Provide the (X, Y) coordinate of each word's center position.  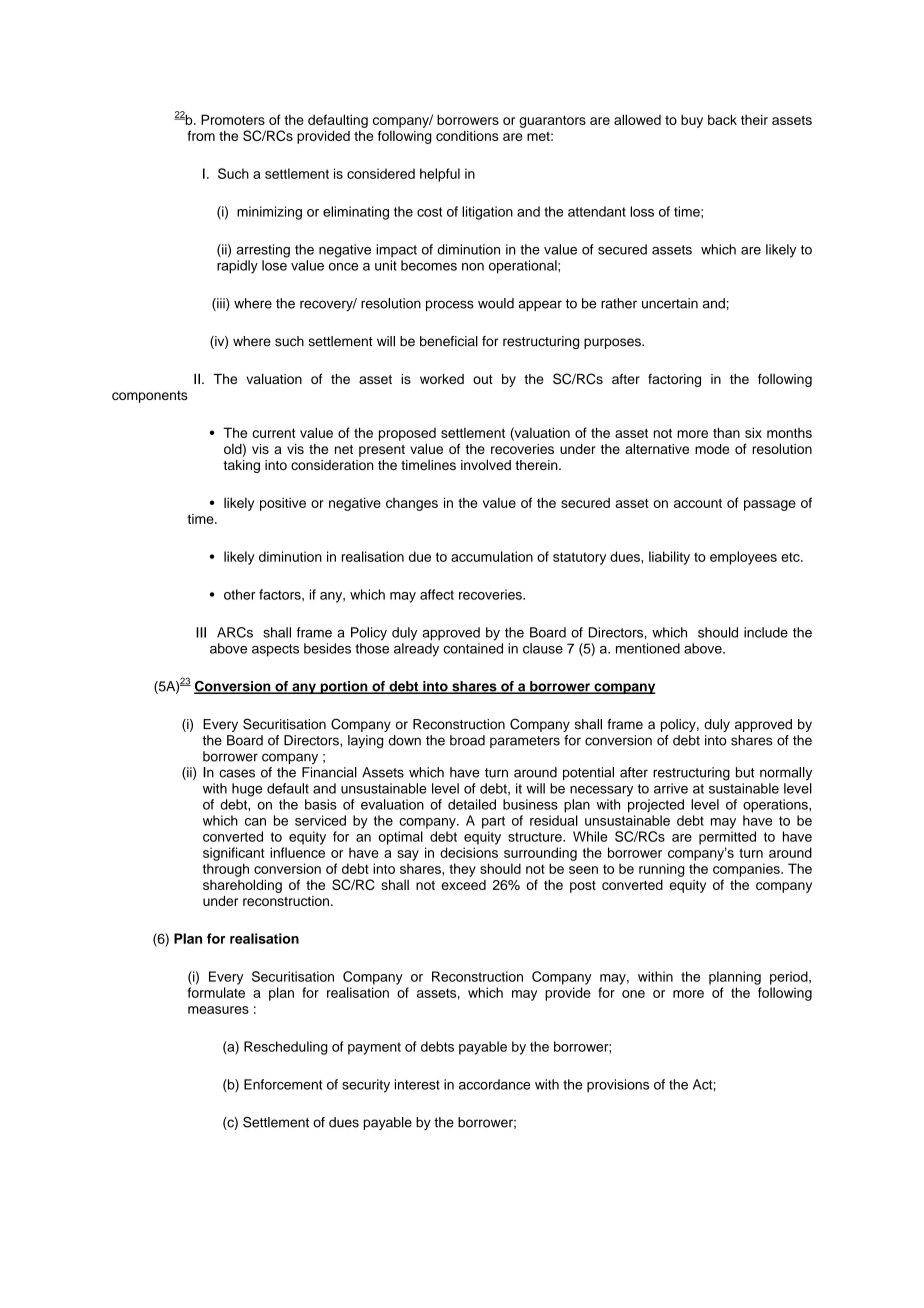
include (766, 632)
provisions (618, 1086)
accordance (494, 1084)
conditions (467, 135)
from (201, 135)
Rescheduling (286, 1048)
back (722, 119)
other (239, 594)
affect (437, 594)
